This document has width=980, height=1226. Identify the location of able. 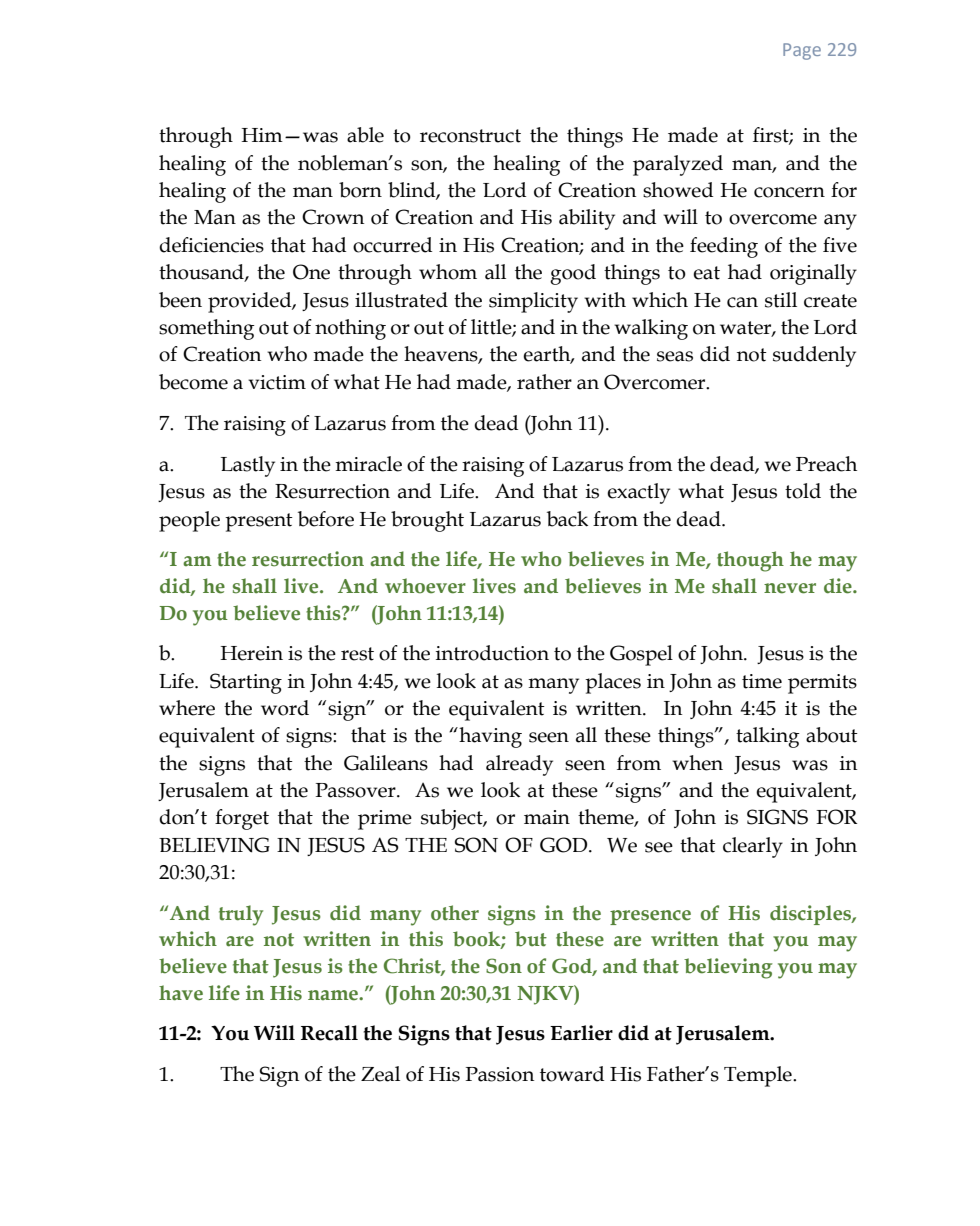
(365, 135).
